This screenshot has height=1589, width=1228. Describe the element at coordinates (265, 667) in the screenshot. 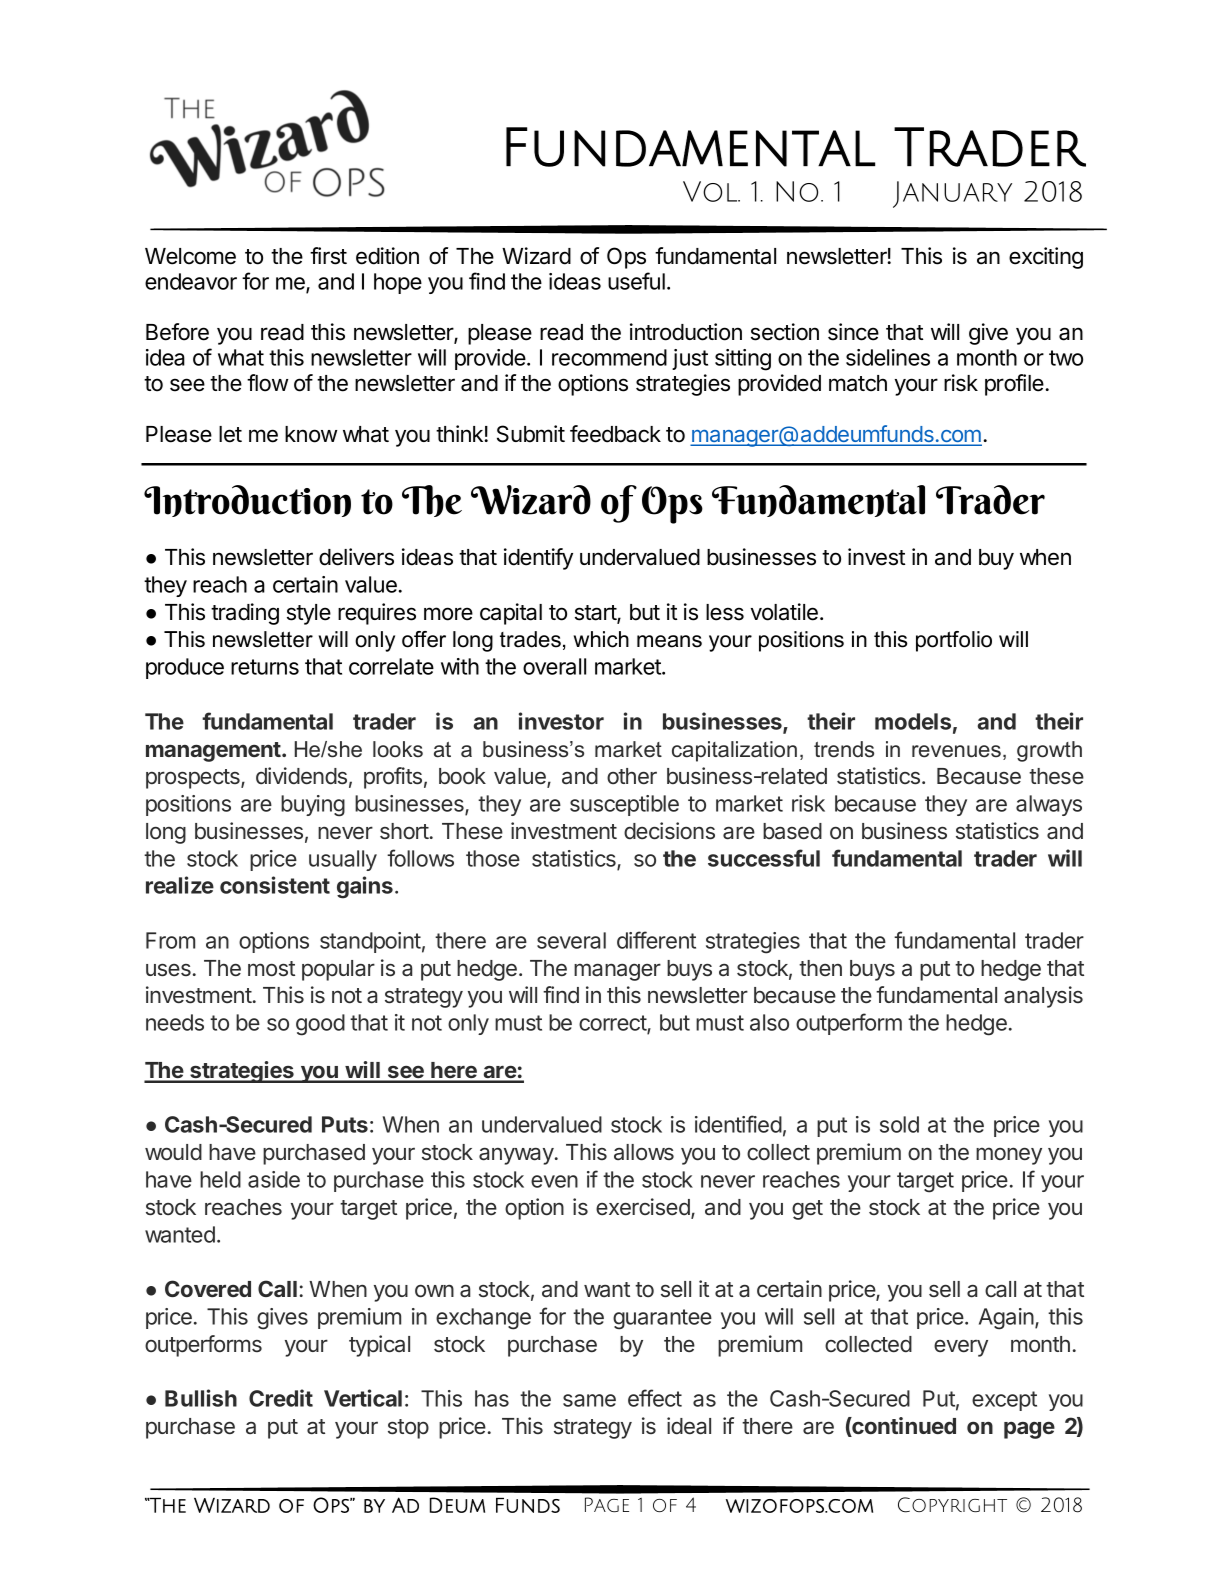

I see `returns` at that location.
